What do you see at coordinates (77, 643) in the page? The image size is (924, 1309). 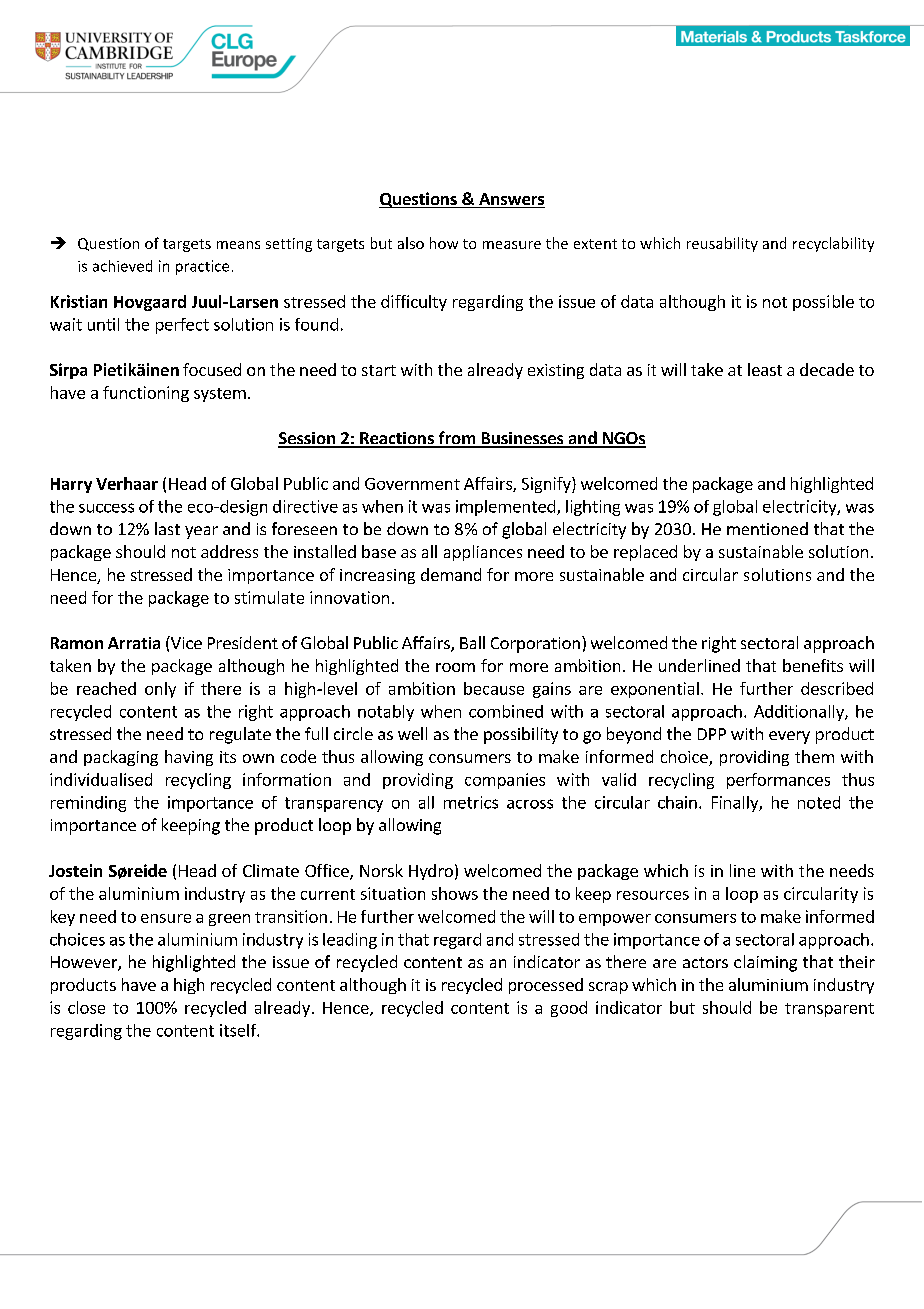 I see `Ramon` at bounding box center [77, 643].
